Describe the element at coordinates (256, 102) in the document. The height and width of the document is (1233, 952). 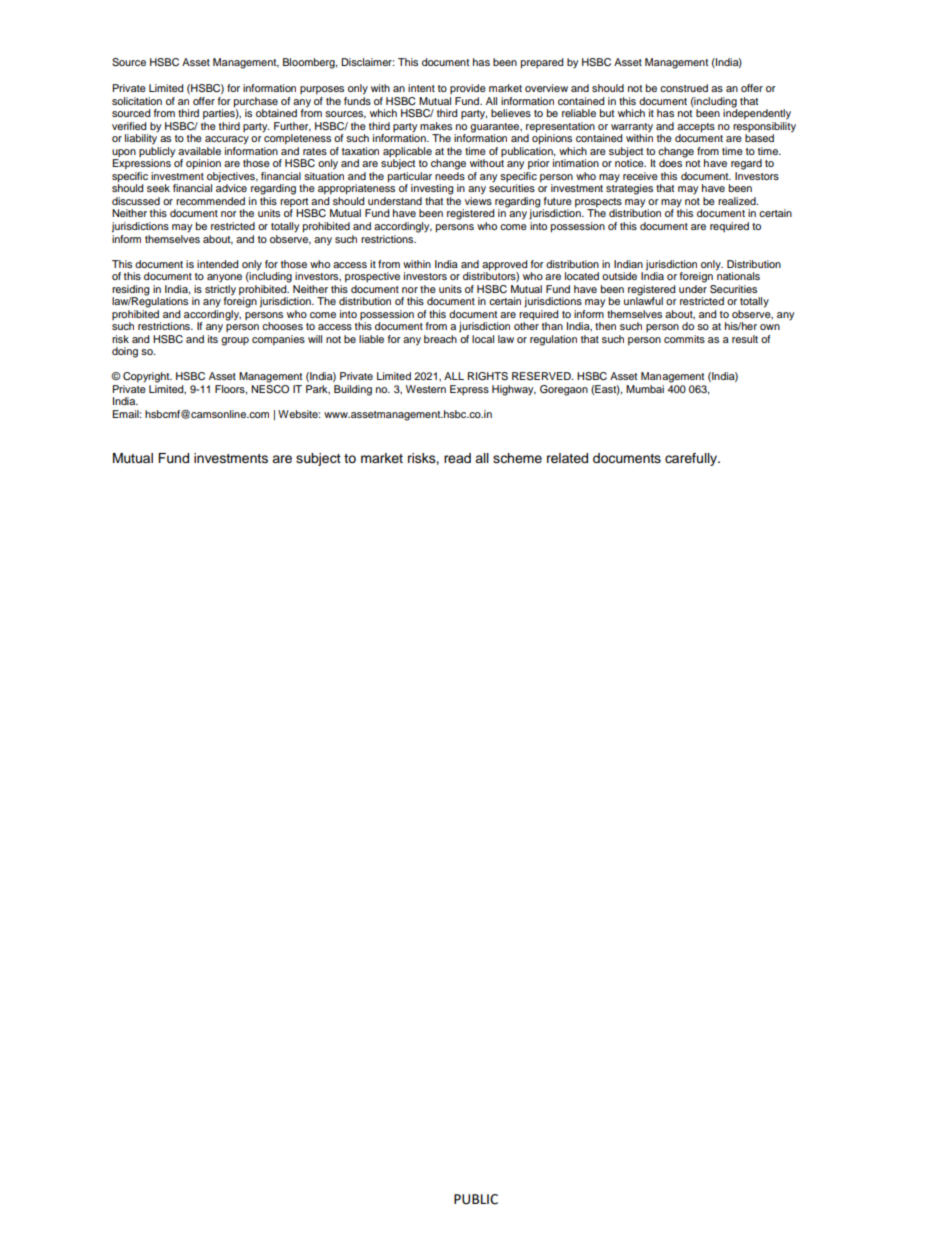
I see `purchase` at that location.
